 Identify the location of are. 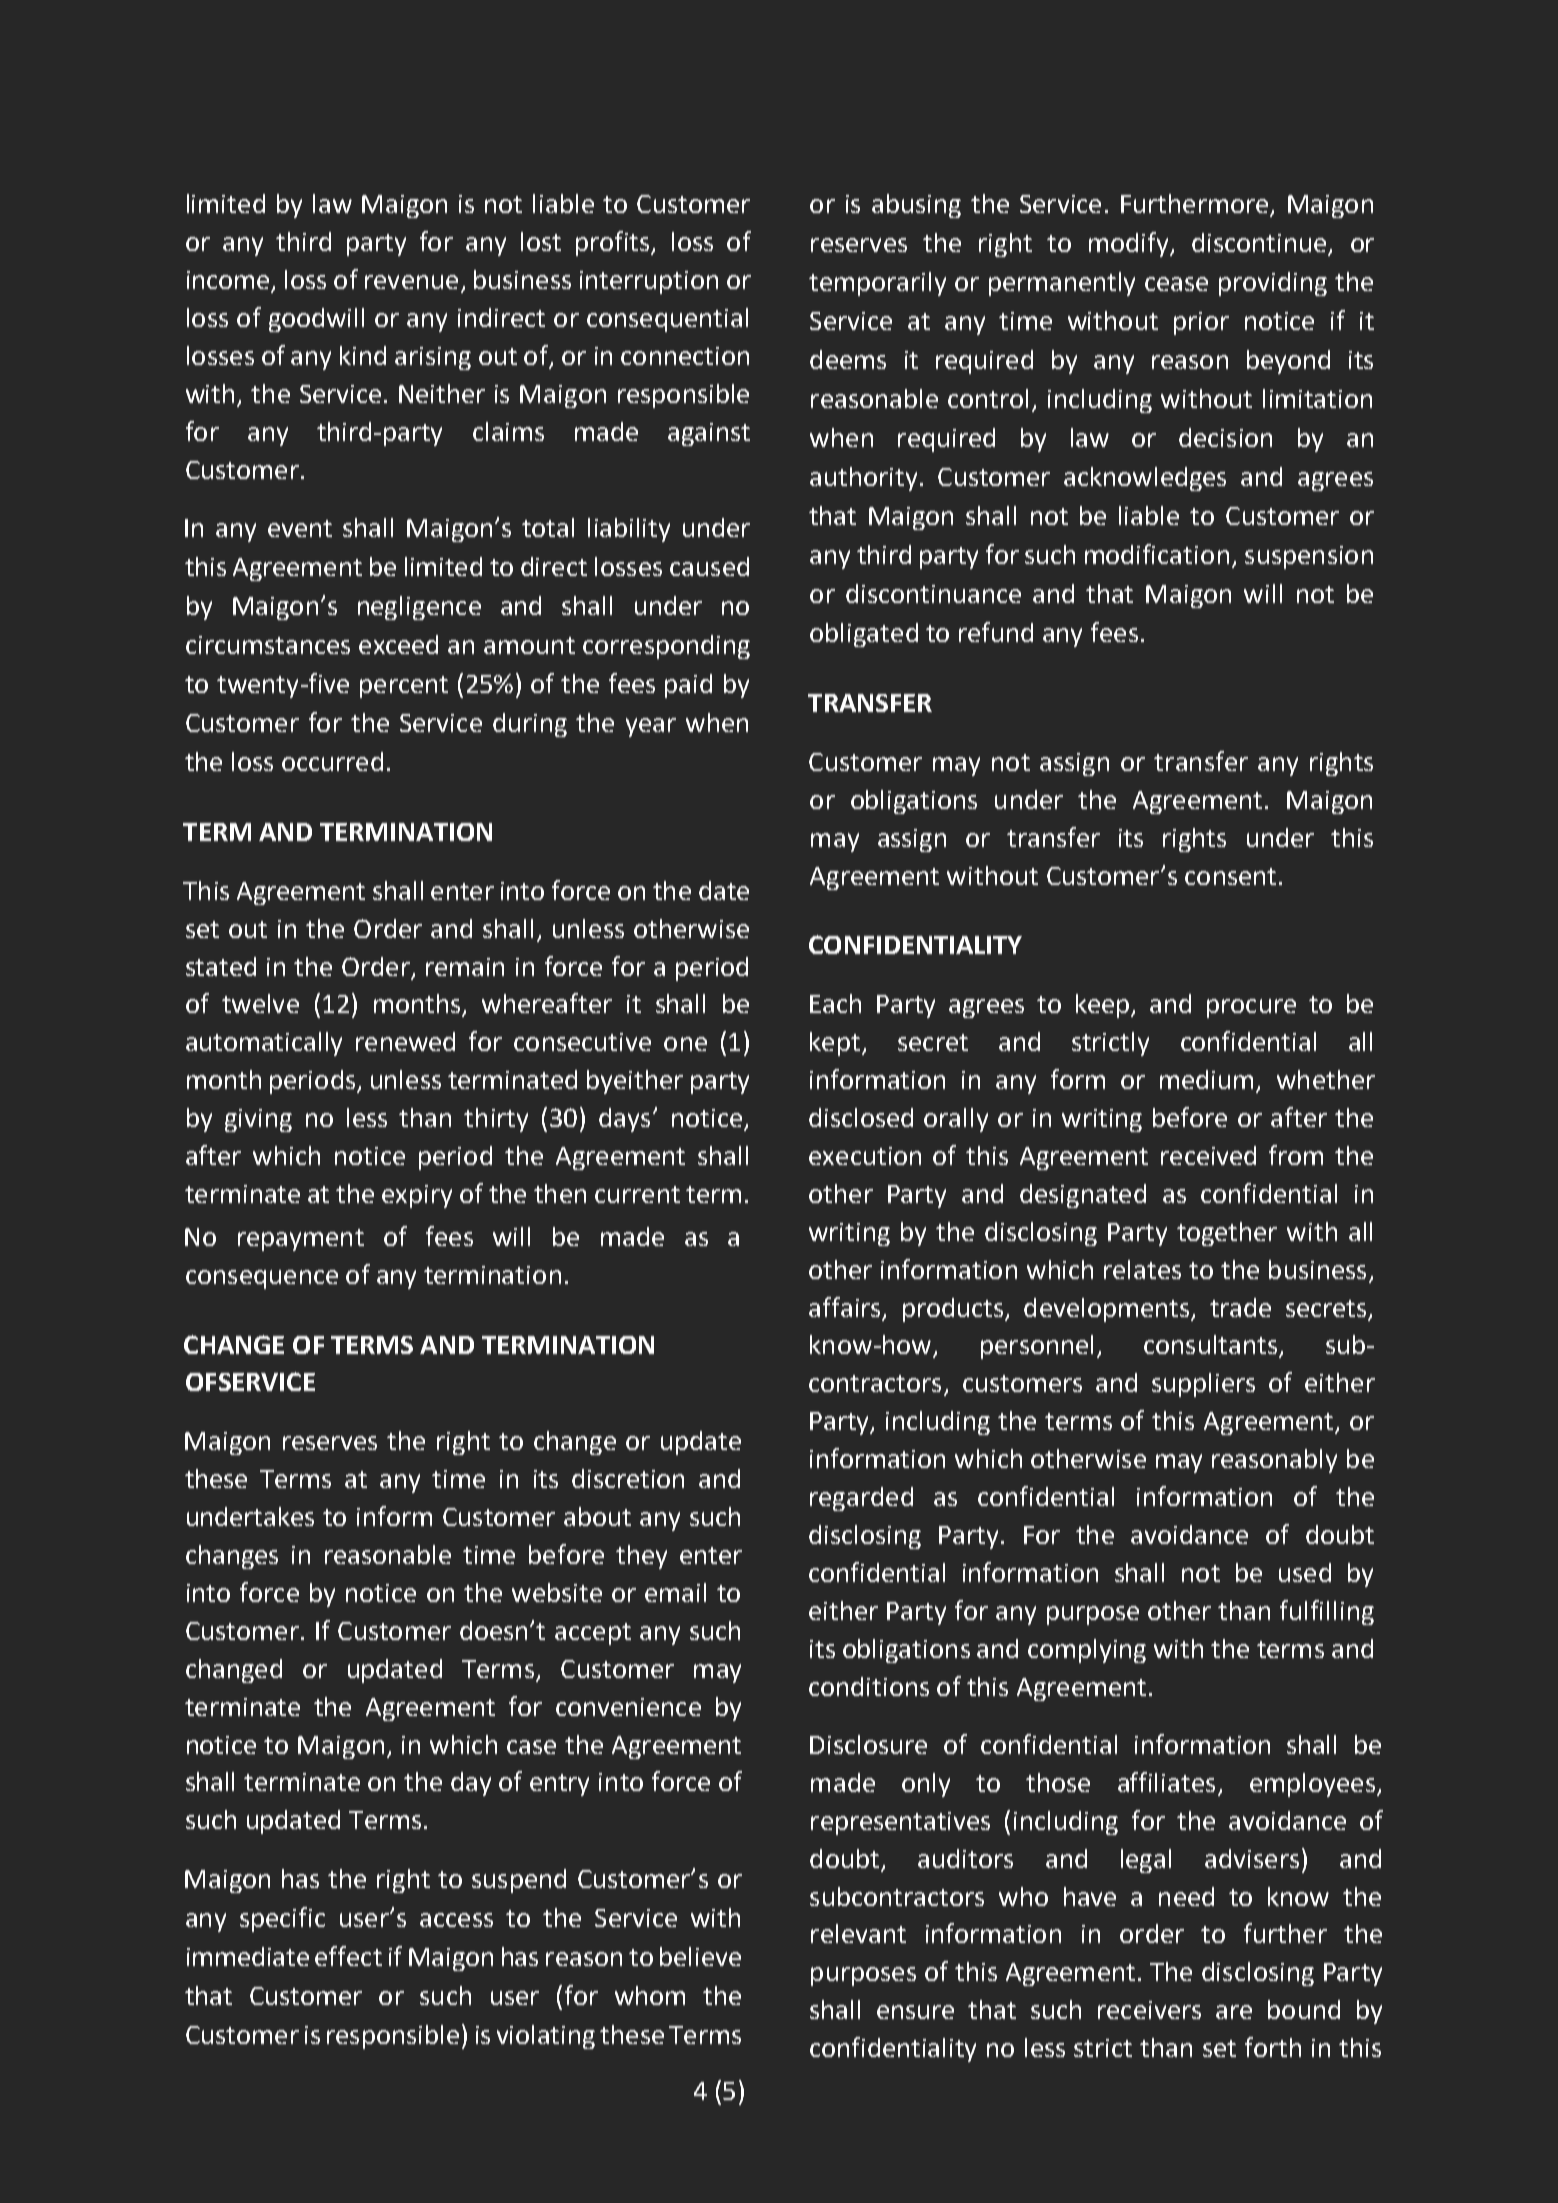
(1234, 2012).
